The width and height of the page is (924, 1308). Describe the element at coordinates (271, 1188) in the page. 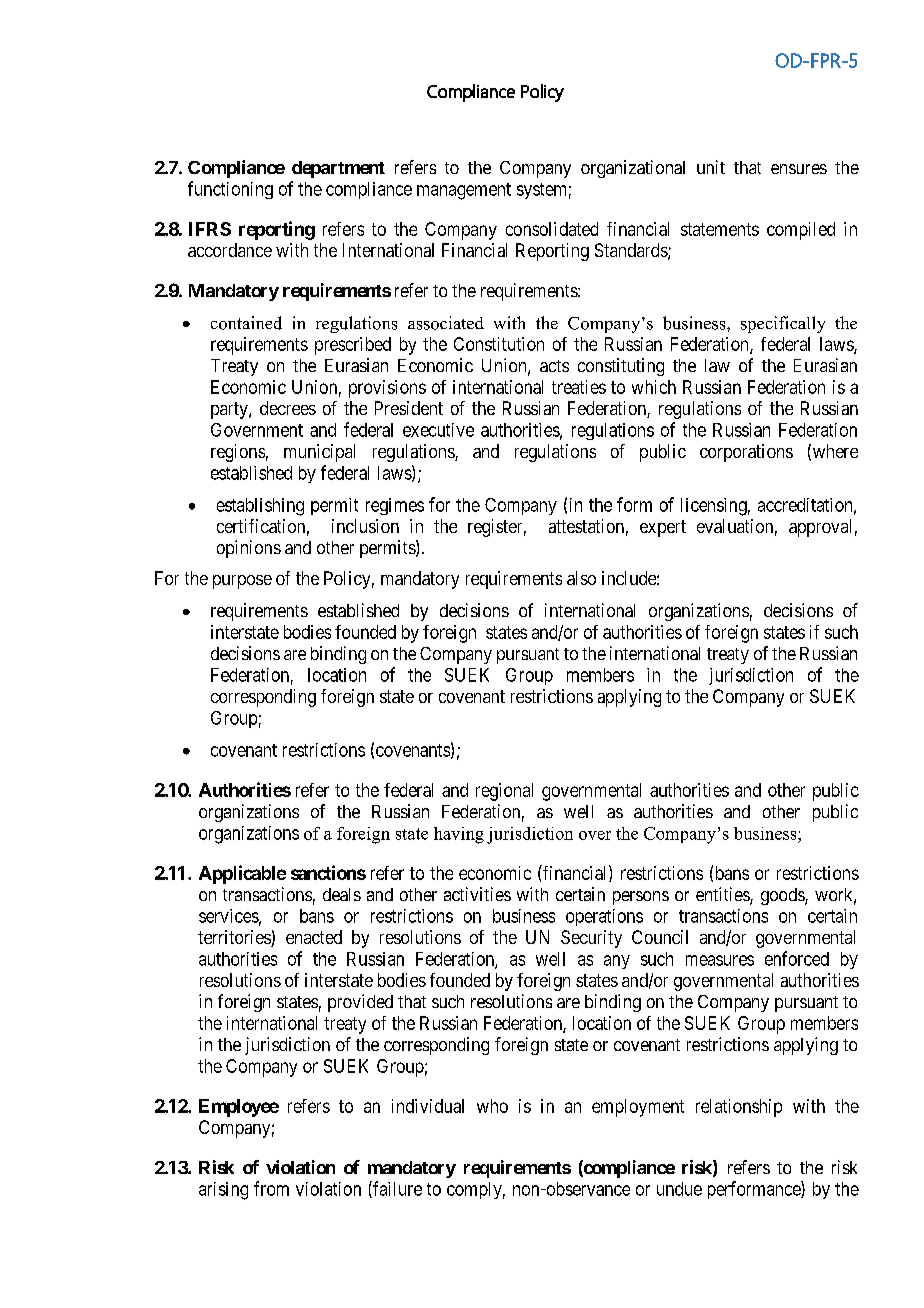

I see `from` at that location.
